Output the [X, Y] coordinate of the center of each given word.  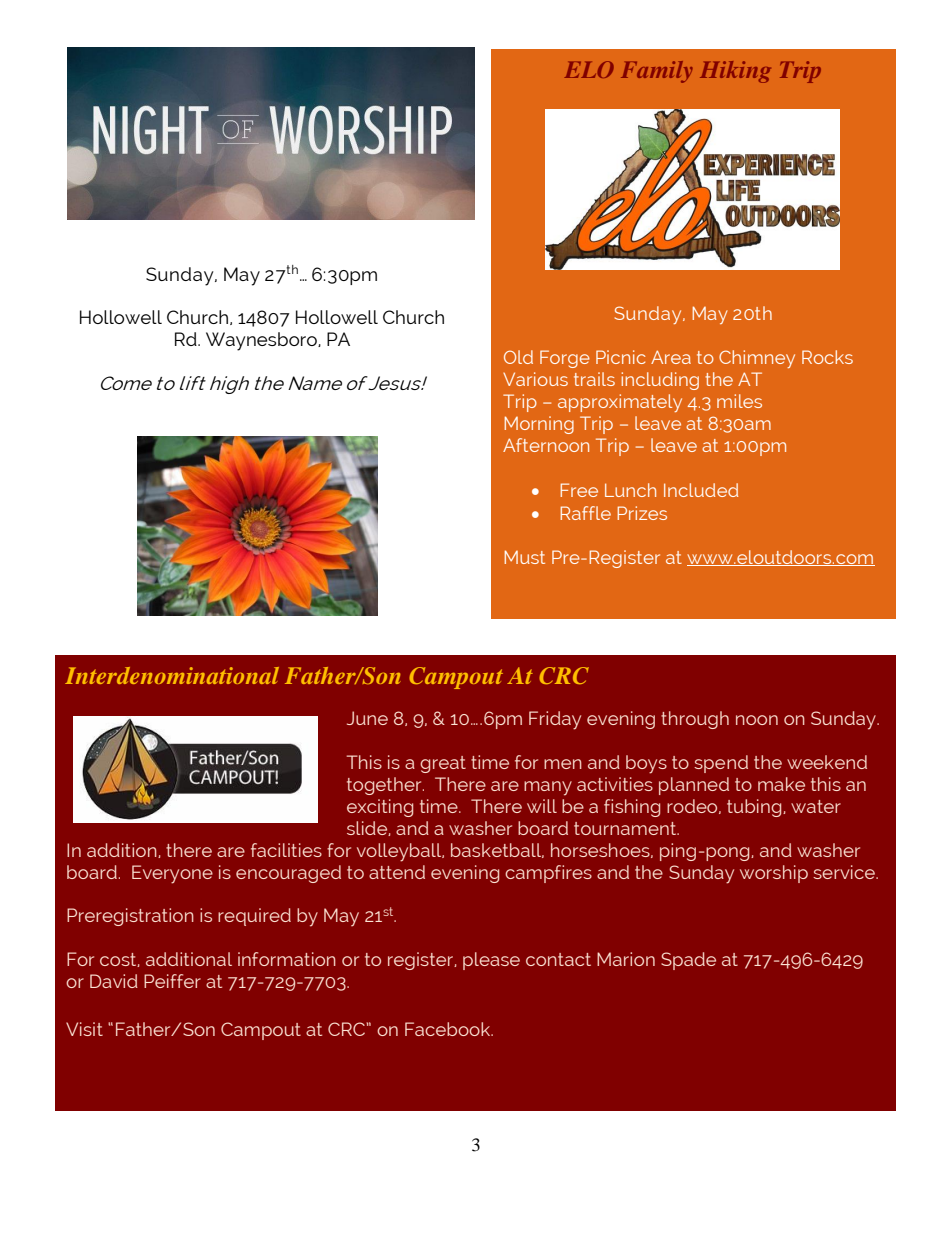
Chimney [757, 359]
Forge [565, 359]
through [695, 720]
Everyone [172, 874]
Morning [539, 425]
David [114, 981]
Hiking [735, 72]
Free [579, 490]
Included [701, 490]
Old [518, 357]
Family [657, 72]
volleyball [400, 852]
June [367, 718]
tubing [755, 808]
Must [524, 557]
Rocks [827, 357]
